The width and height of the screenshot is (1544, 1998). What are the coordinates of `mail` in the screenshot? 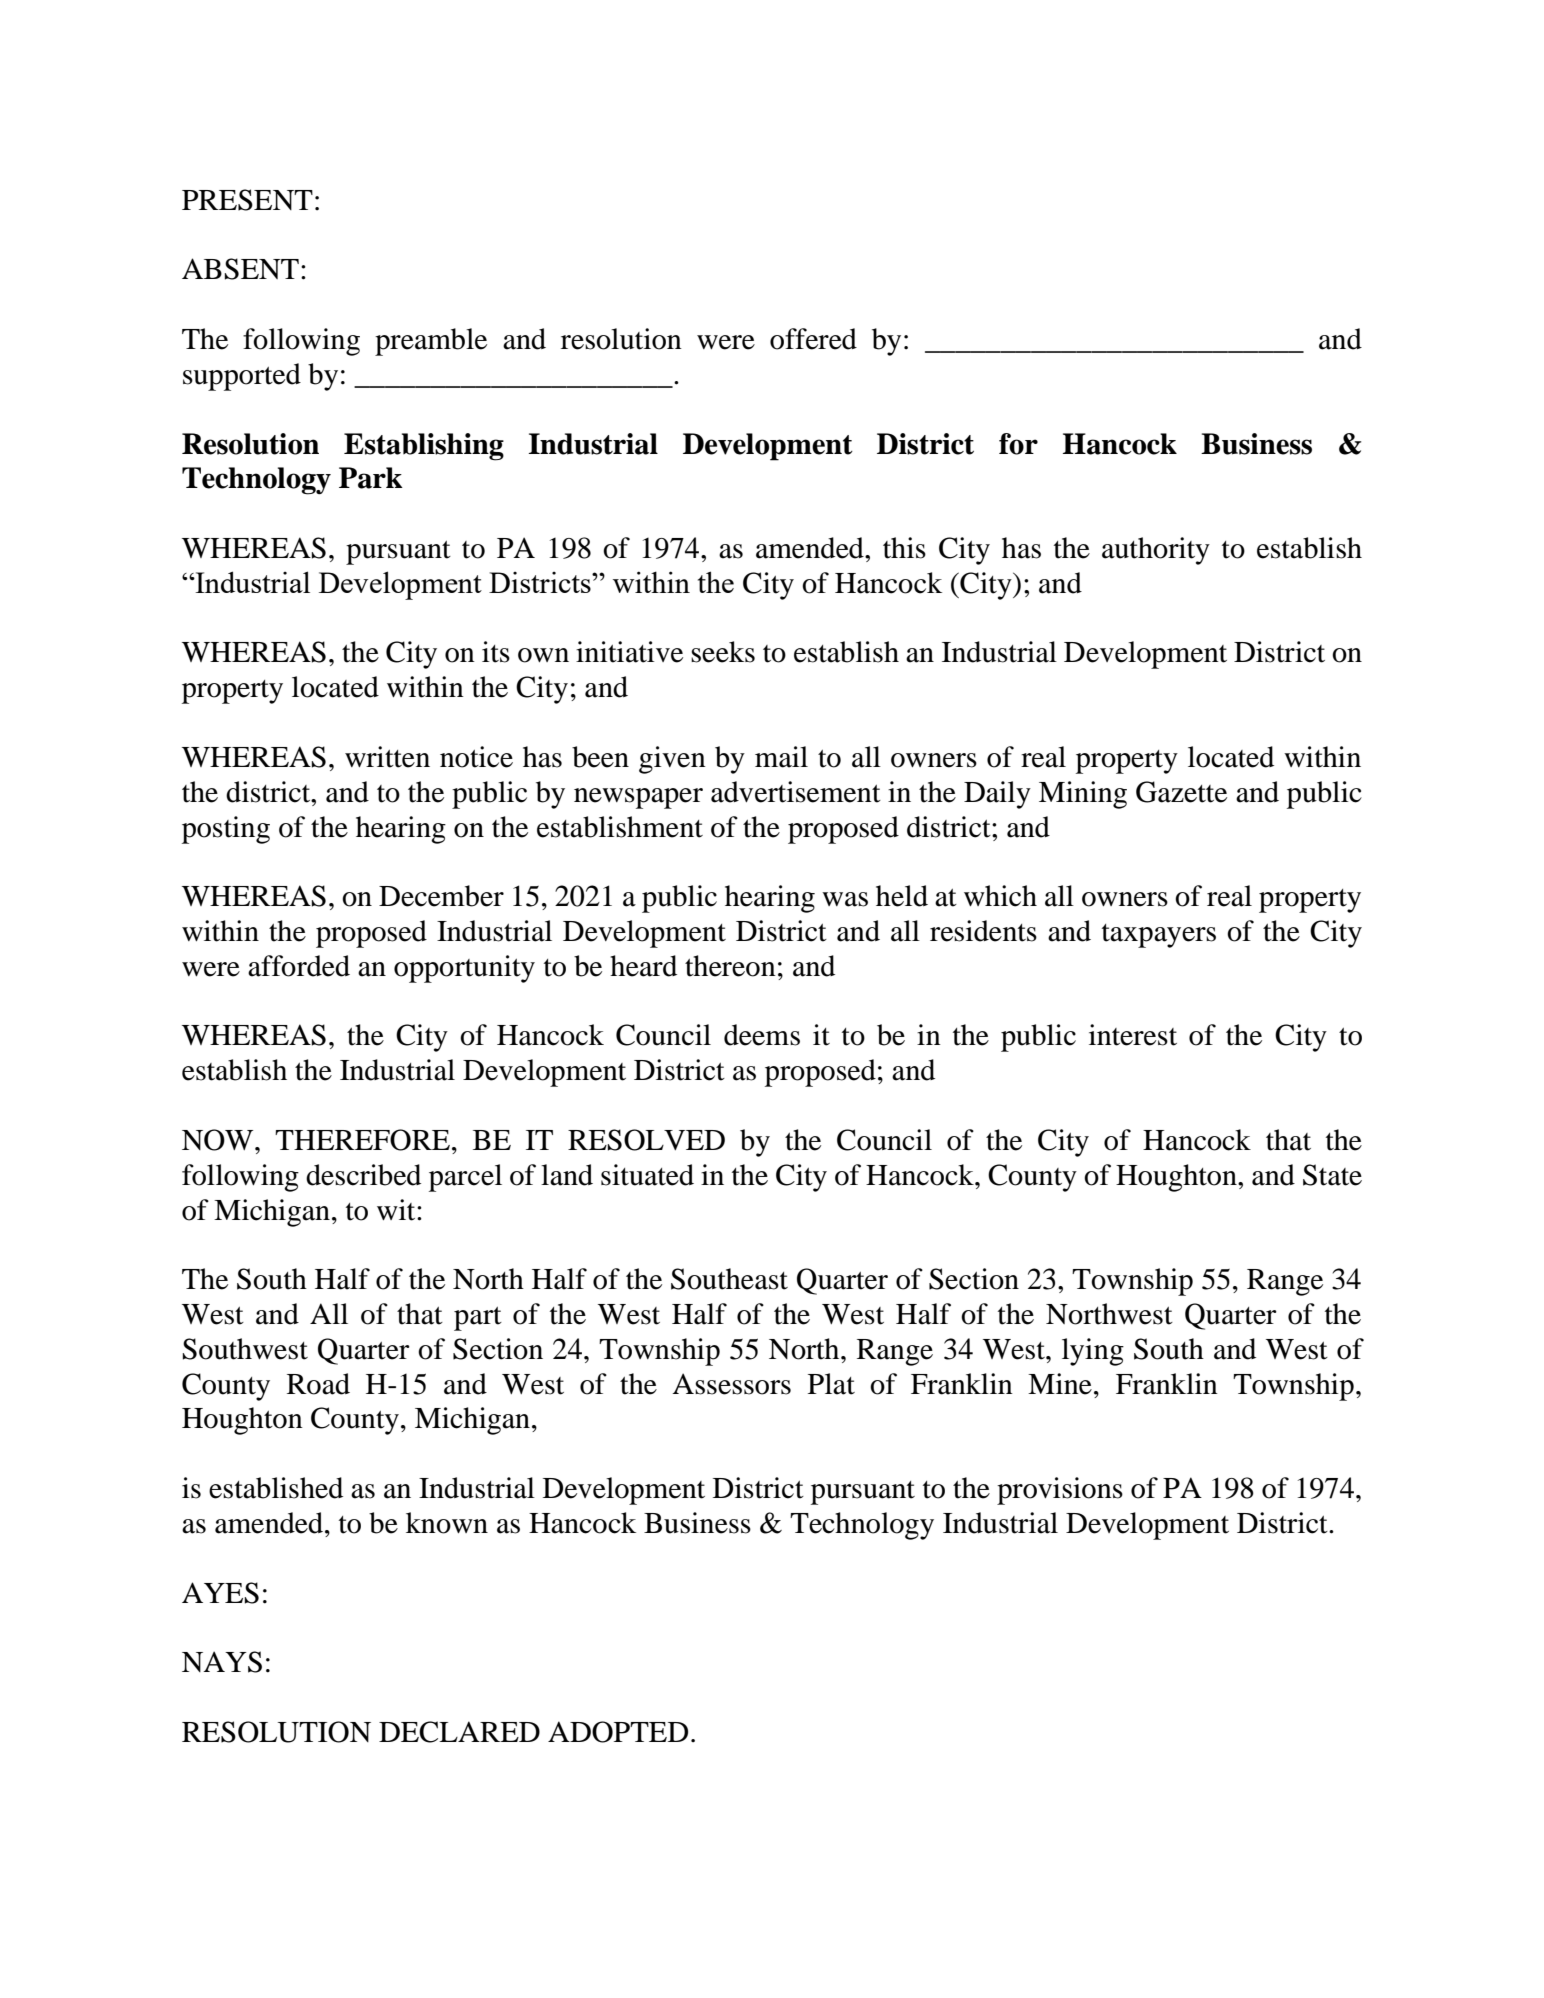 It's located at (781, 757).
